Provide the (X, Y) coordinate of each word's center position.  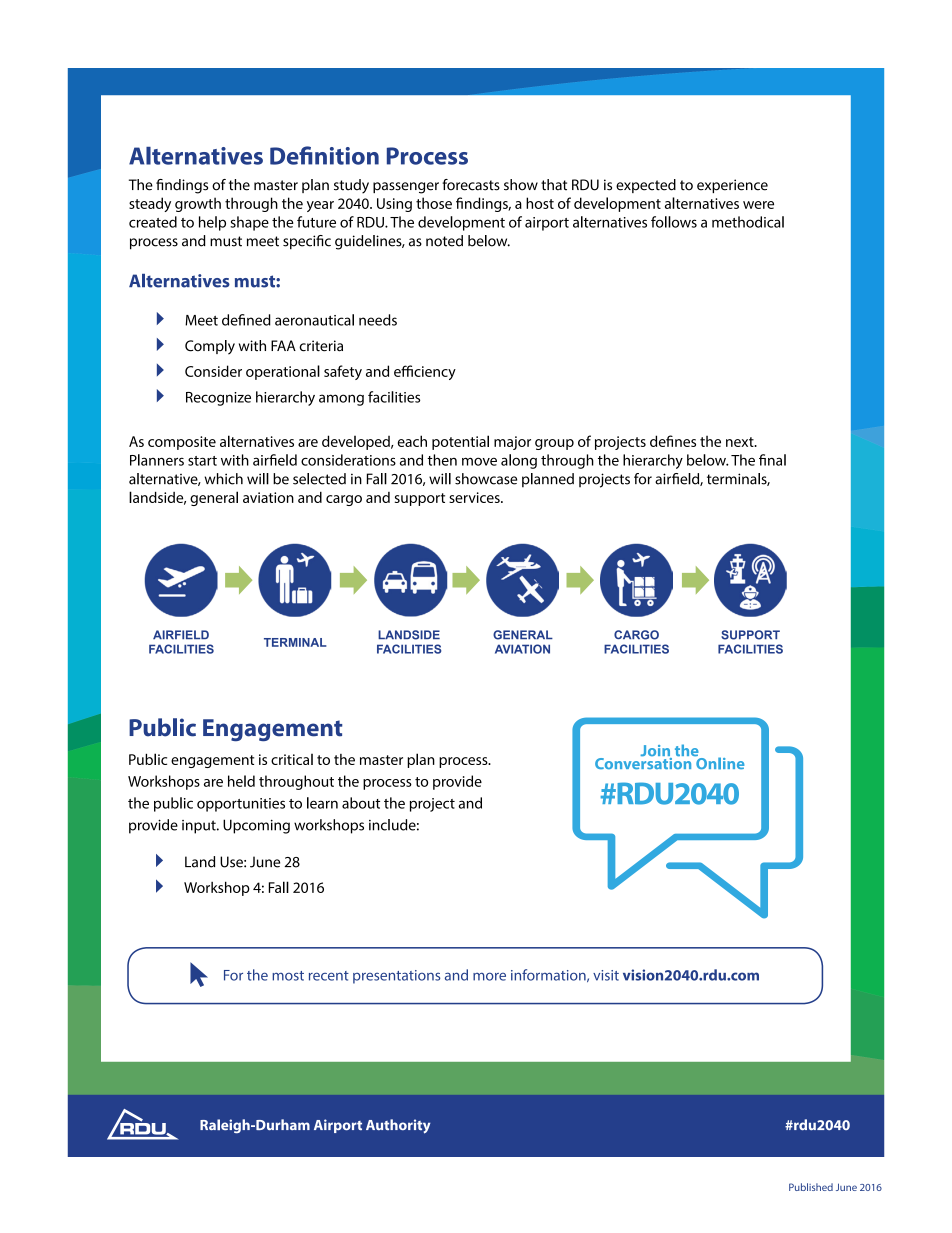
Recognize (218, 399)
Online (719, 762)
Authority (398, 1126)
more (489, 976)
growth (198, 204)
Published (811, 1187)
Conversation (644, 762)
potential (460, 442)
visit (606, 975)
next (741, 442)
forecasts (471, 185)
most (288, 976)
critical (292, 759)
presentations (396, 977)
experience (732, 186)
